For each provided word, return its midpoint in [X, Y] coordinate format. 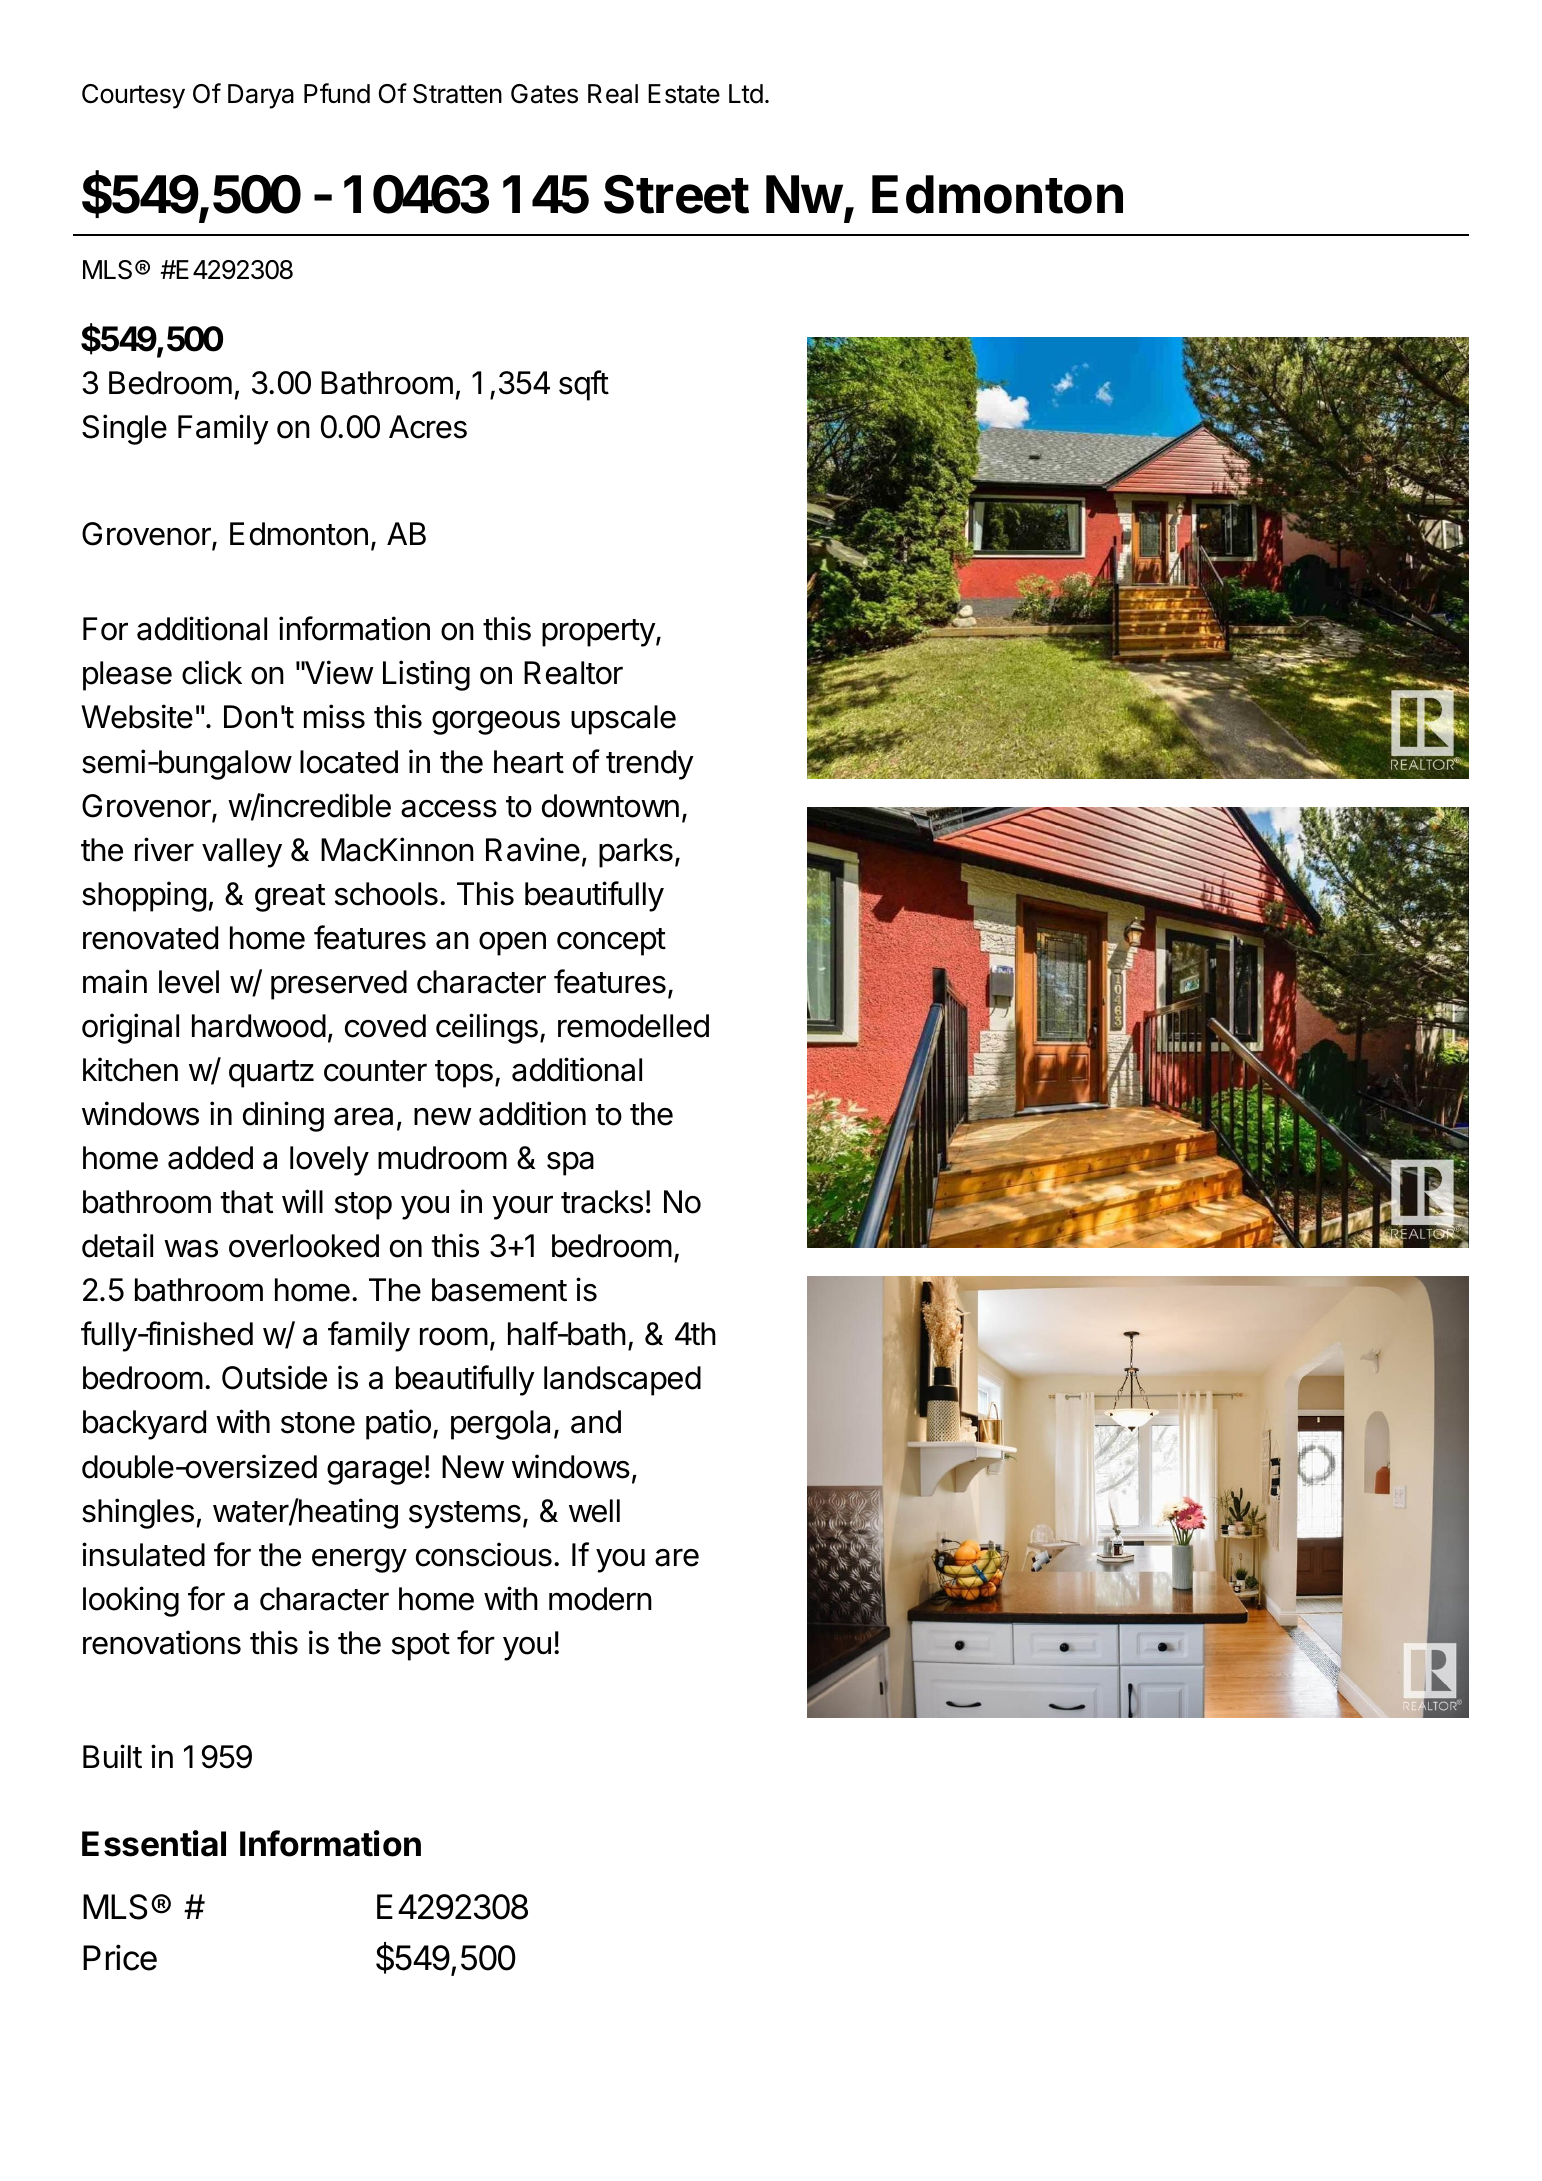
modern [600, 1599]
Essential [154, 1843]
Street [676, 194]
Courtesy [133, 96]
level [189, 982]
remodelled [633, 1026]
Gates [544, 94]
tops [464, 1074]
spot [421, 1647]
